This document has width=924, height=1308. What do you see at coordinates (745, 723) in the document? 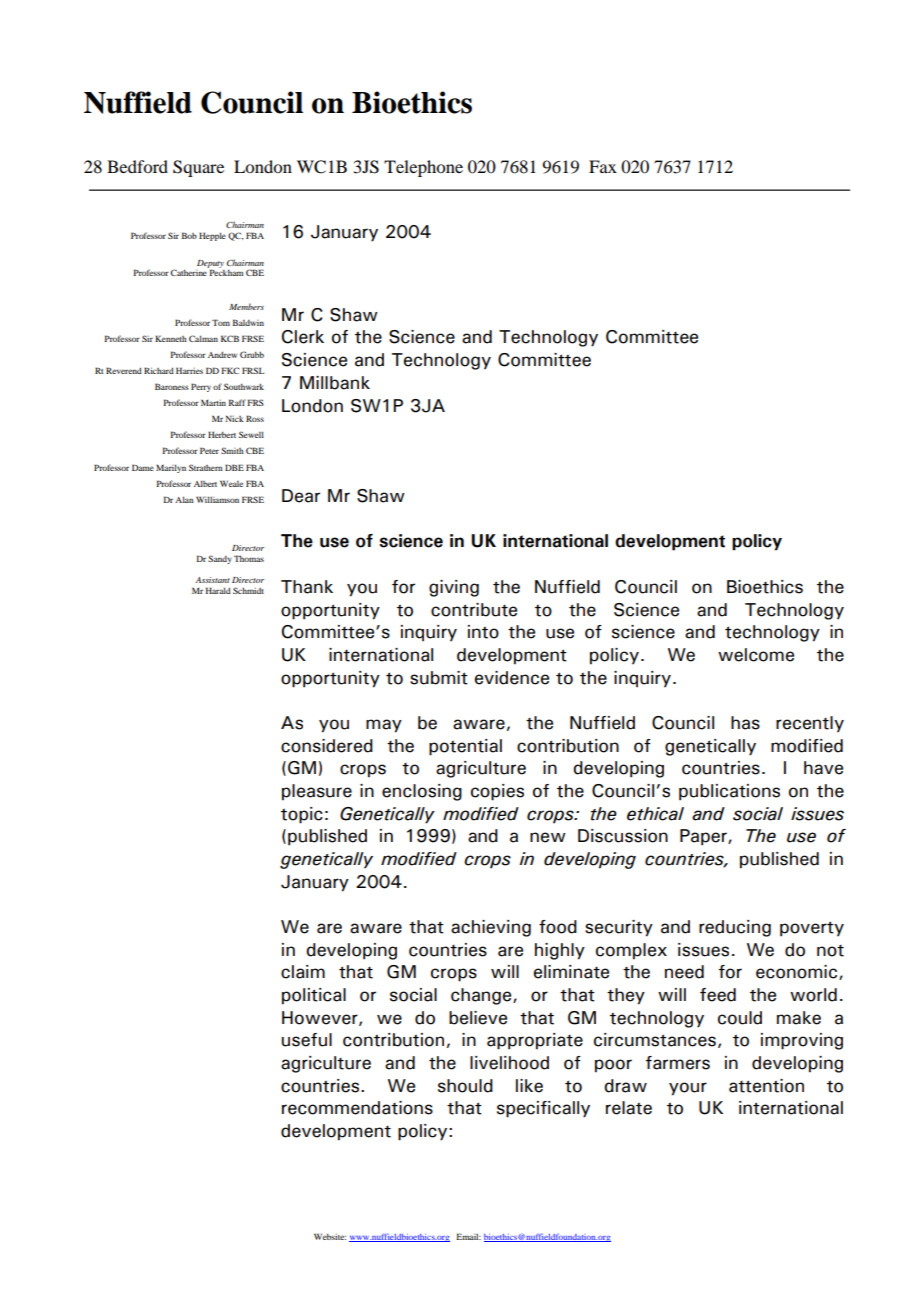
I see `has` at bounding box center [745, 723].
